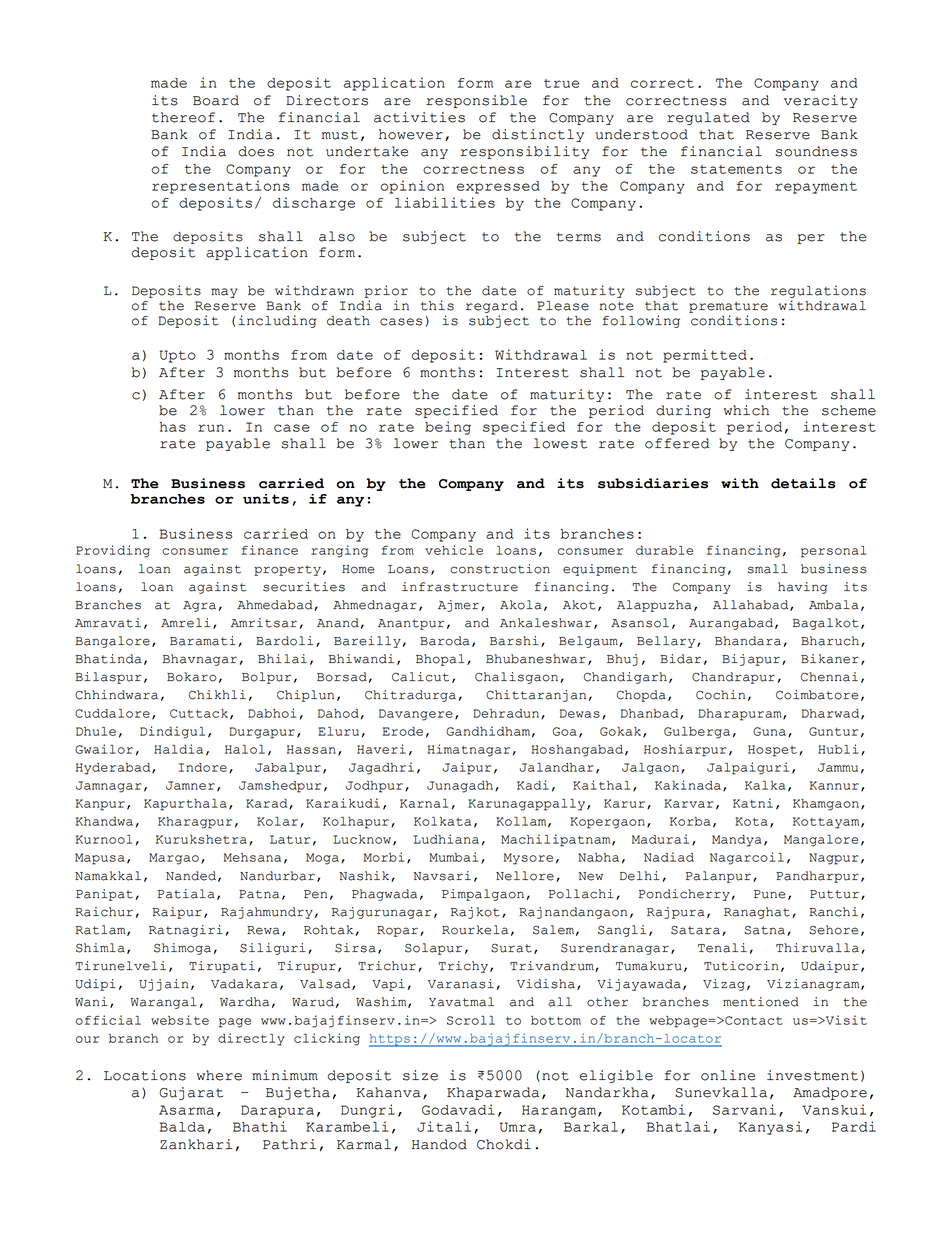 The image size is (952, 1233). Describe the element at coordinates (183, 117) in the image. I see `thereof` at that location.
